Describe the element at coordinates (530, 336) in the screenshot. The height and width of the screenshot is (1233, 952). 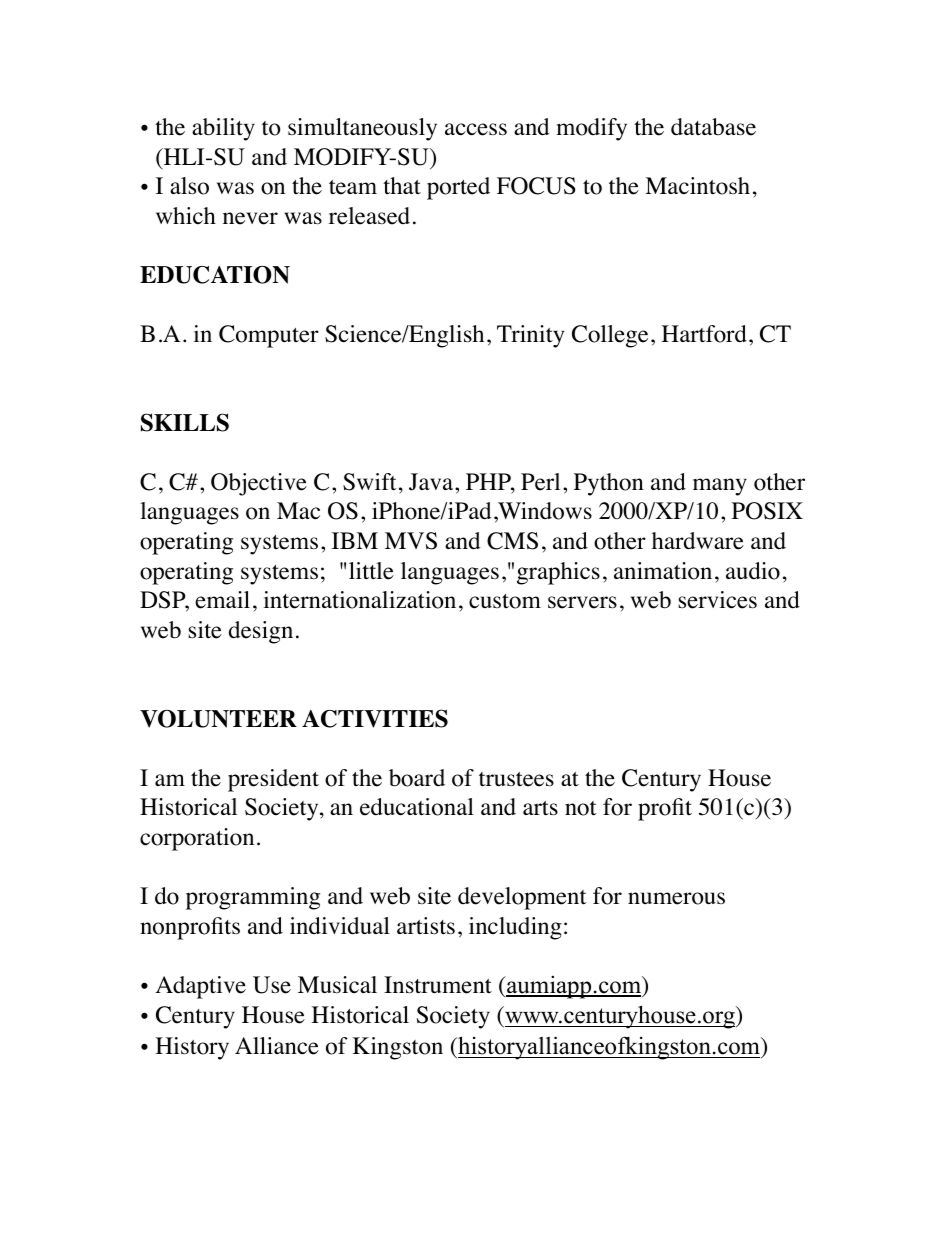
I see `Trinity` at that location.
